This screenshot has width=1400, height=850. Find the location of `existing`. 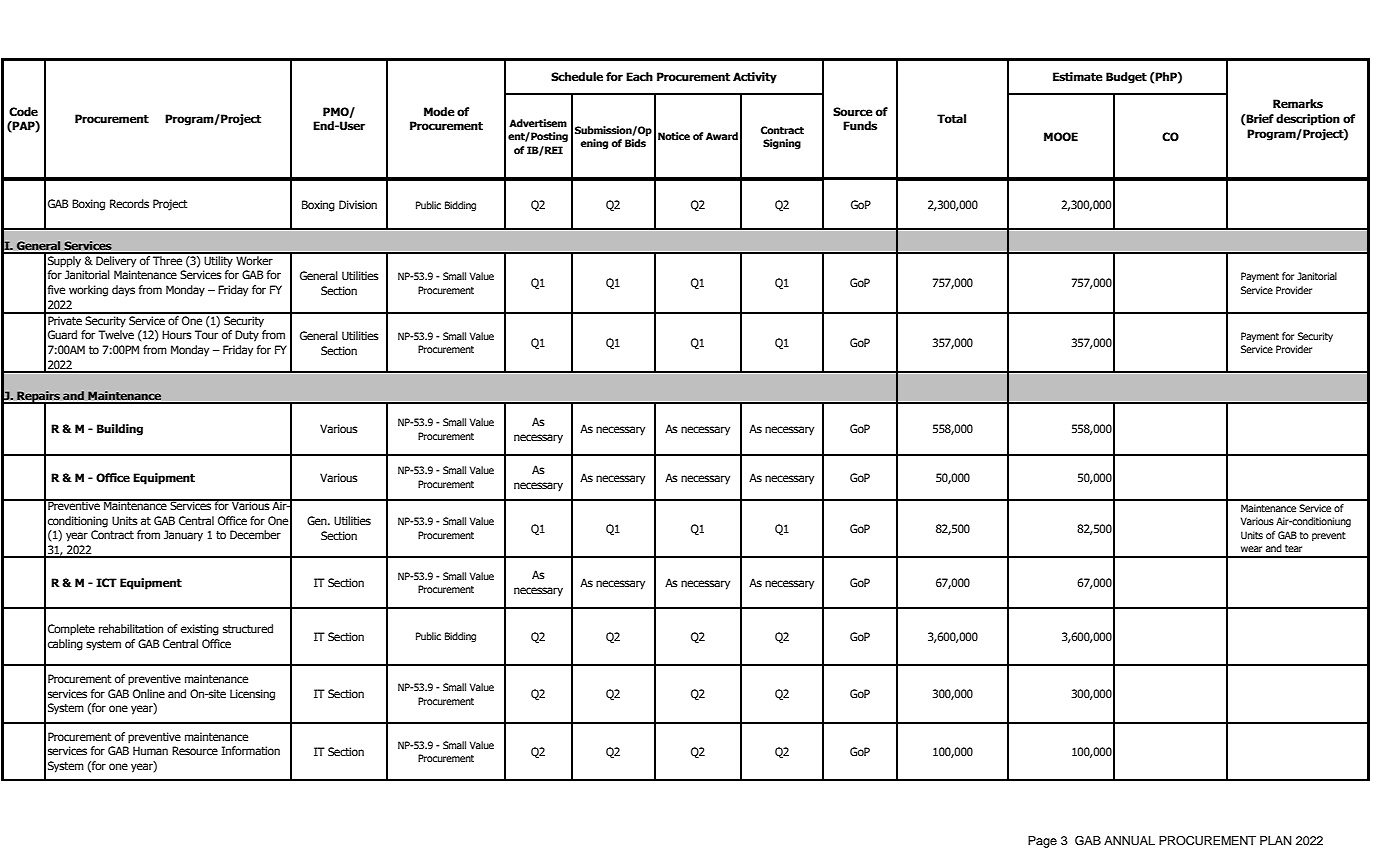

existing is located at coordinates (200, 630).
